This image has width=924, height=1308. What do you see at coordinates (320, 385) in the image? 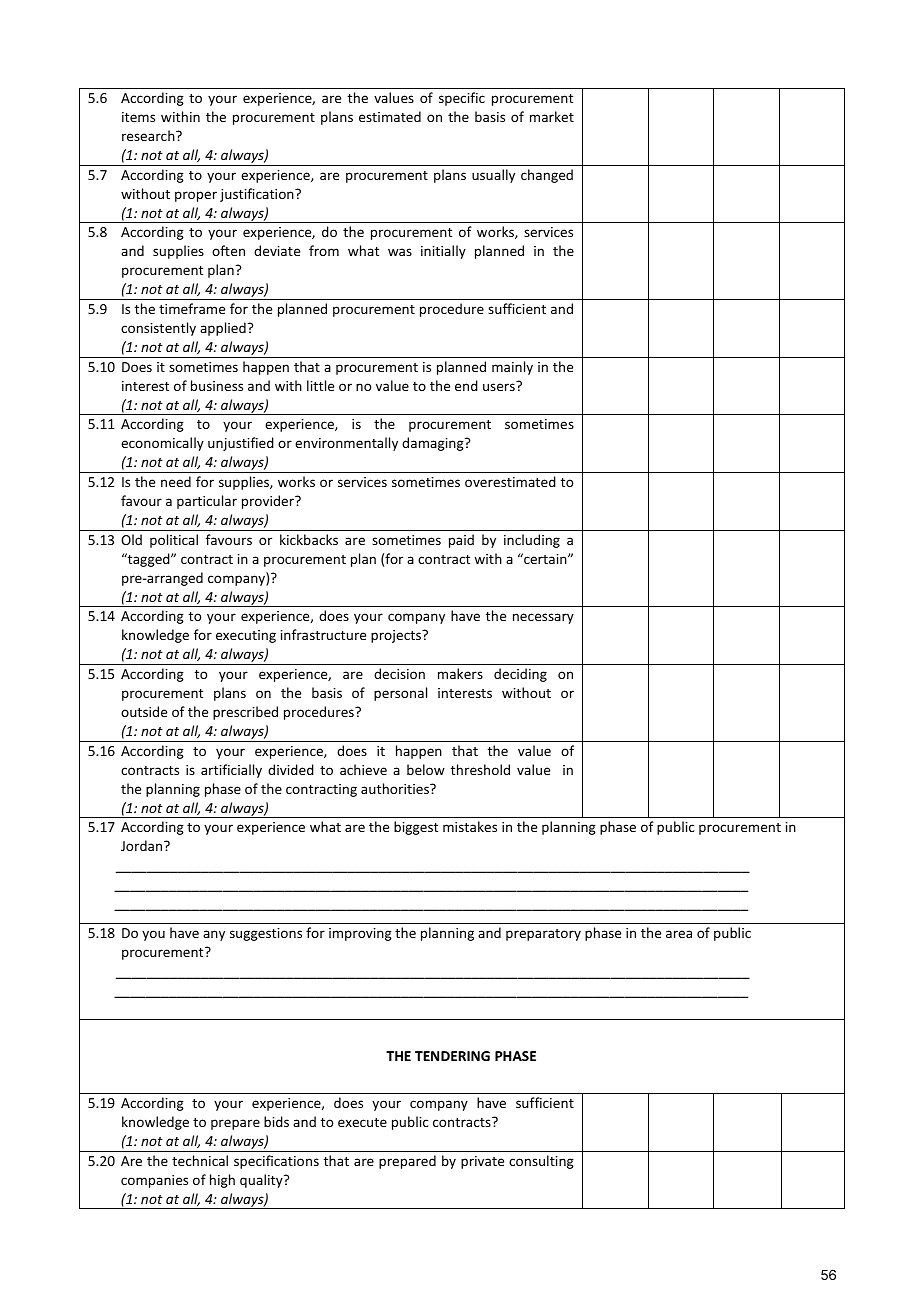
I see `little` at bounding box center [320, 385].
